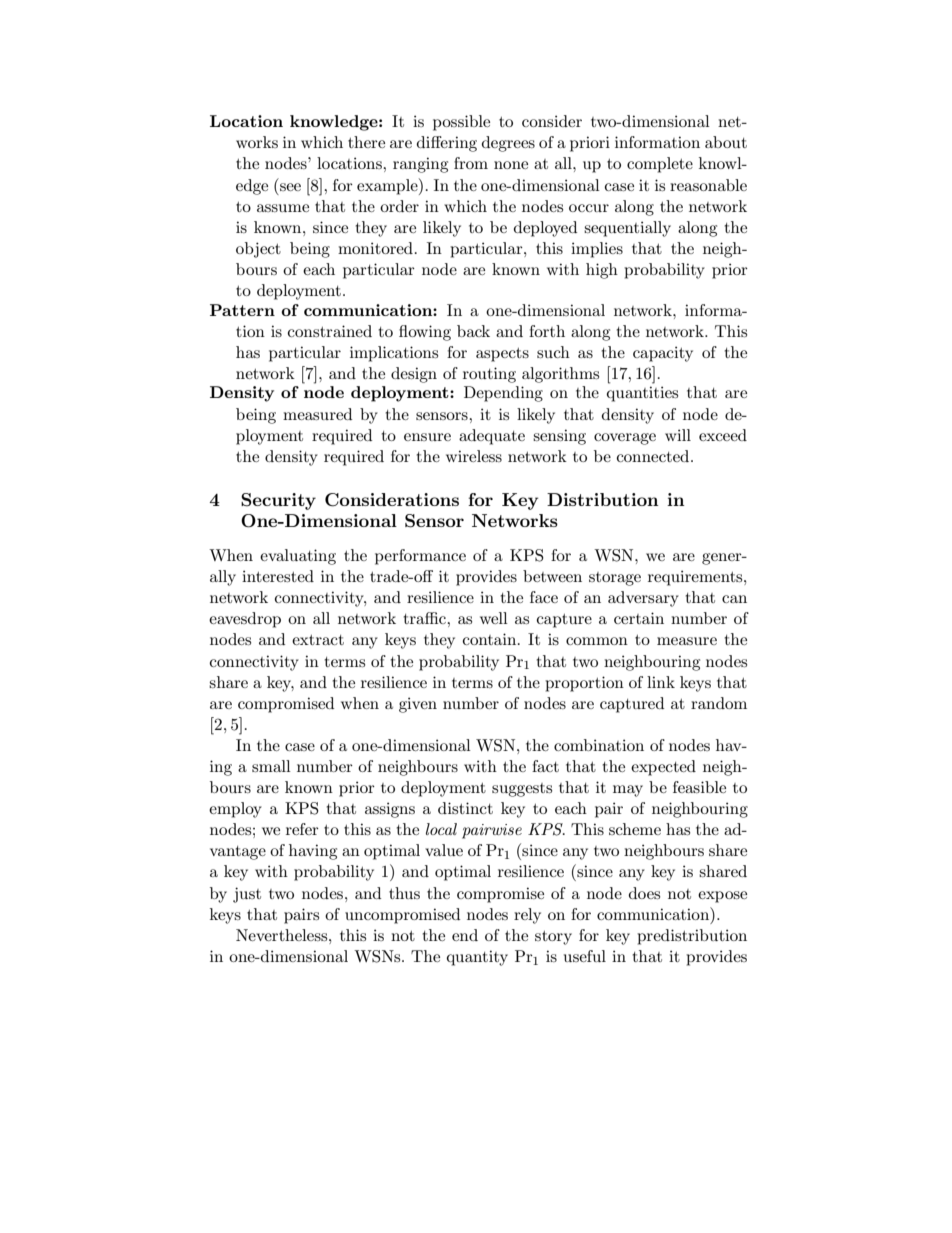 The width and height of the page is (952, 1233). Describe the element at coordinates (491, 639) in the page. I see `contain` at that location.
